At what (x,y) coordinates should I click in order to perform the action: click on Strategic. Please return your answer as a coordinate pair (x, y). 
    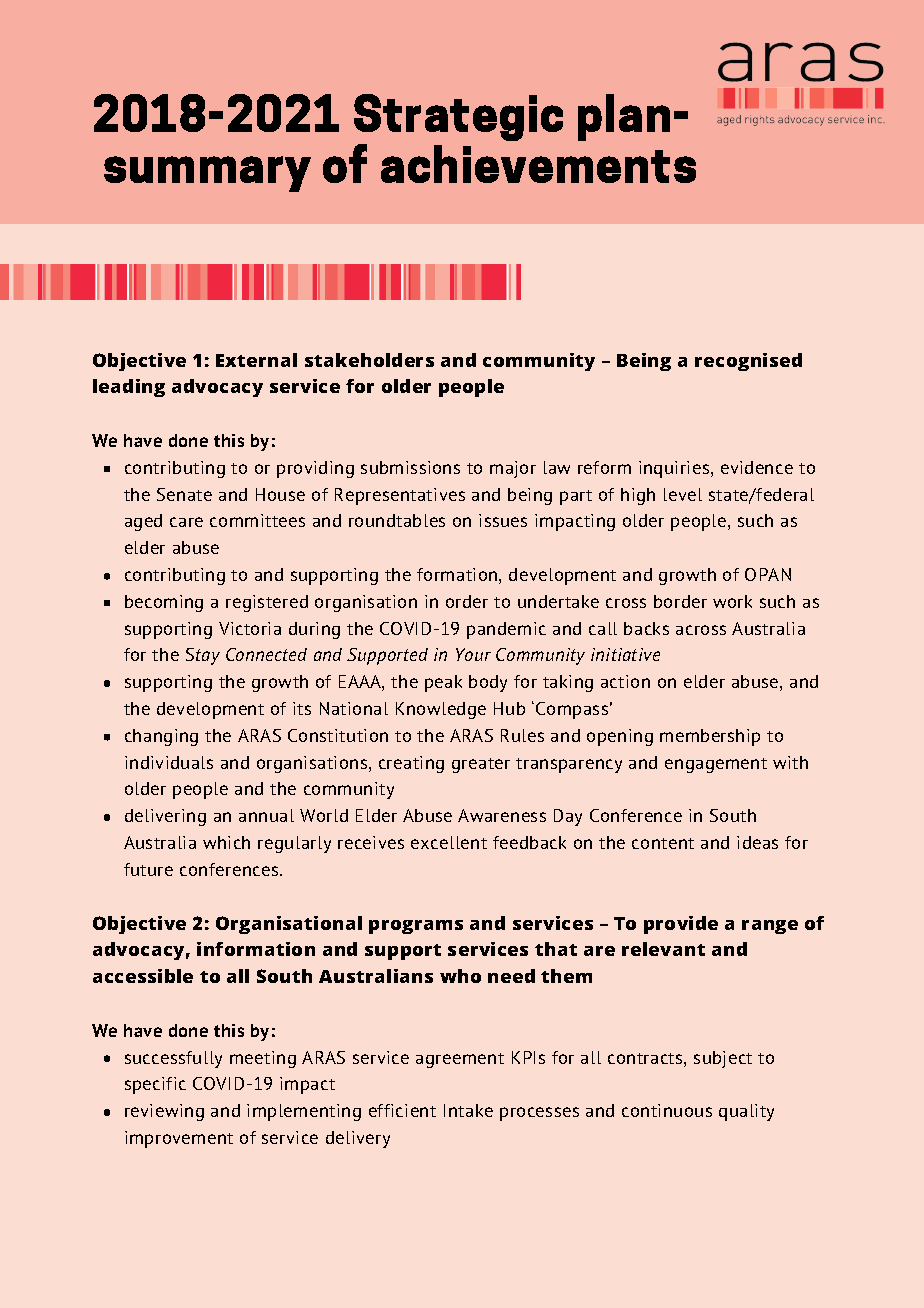
    Looking at the image, I should click on (458, 117).
